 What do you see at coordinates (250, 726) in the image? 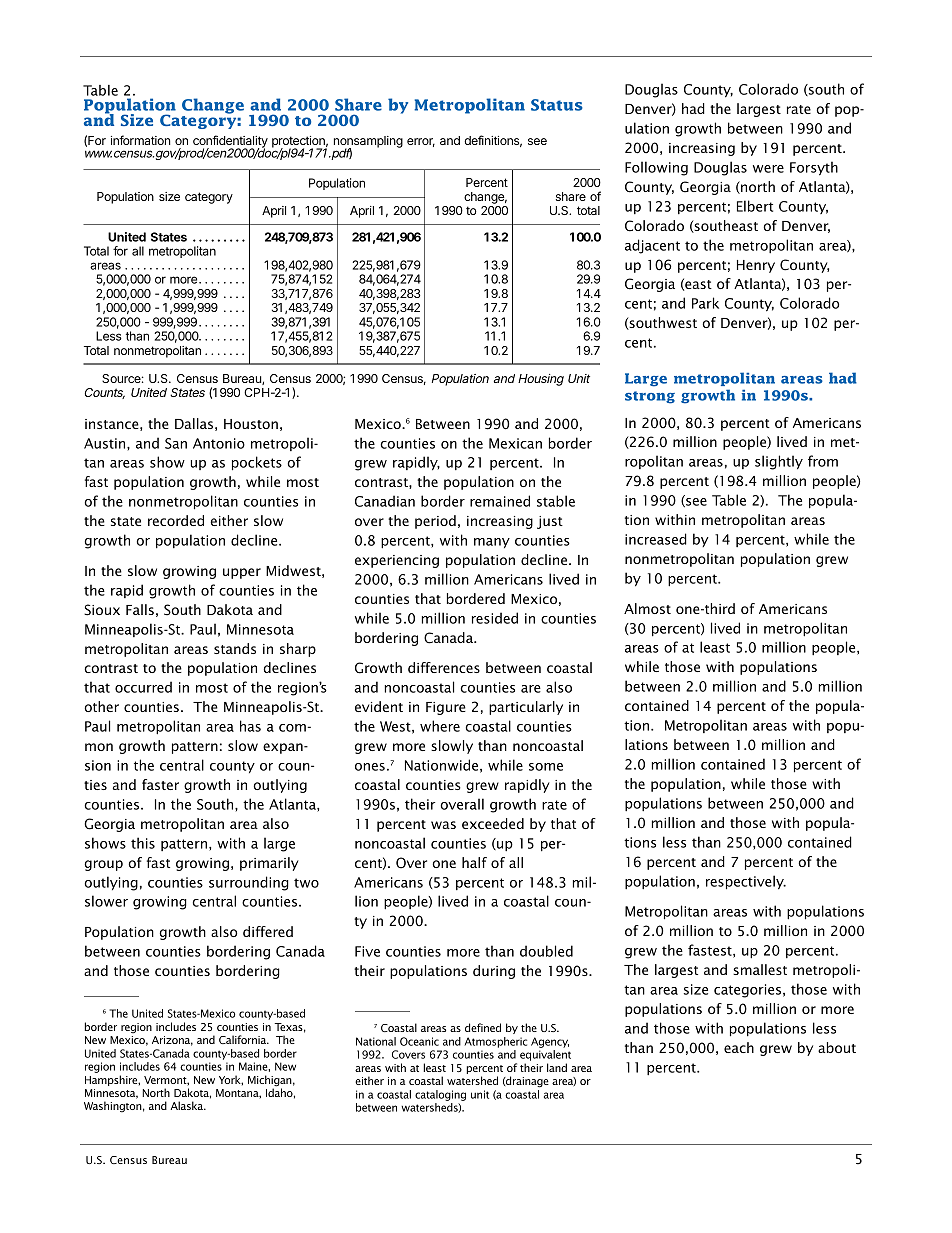
I see `has` at bounding box center [250, 726].
